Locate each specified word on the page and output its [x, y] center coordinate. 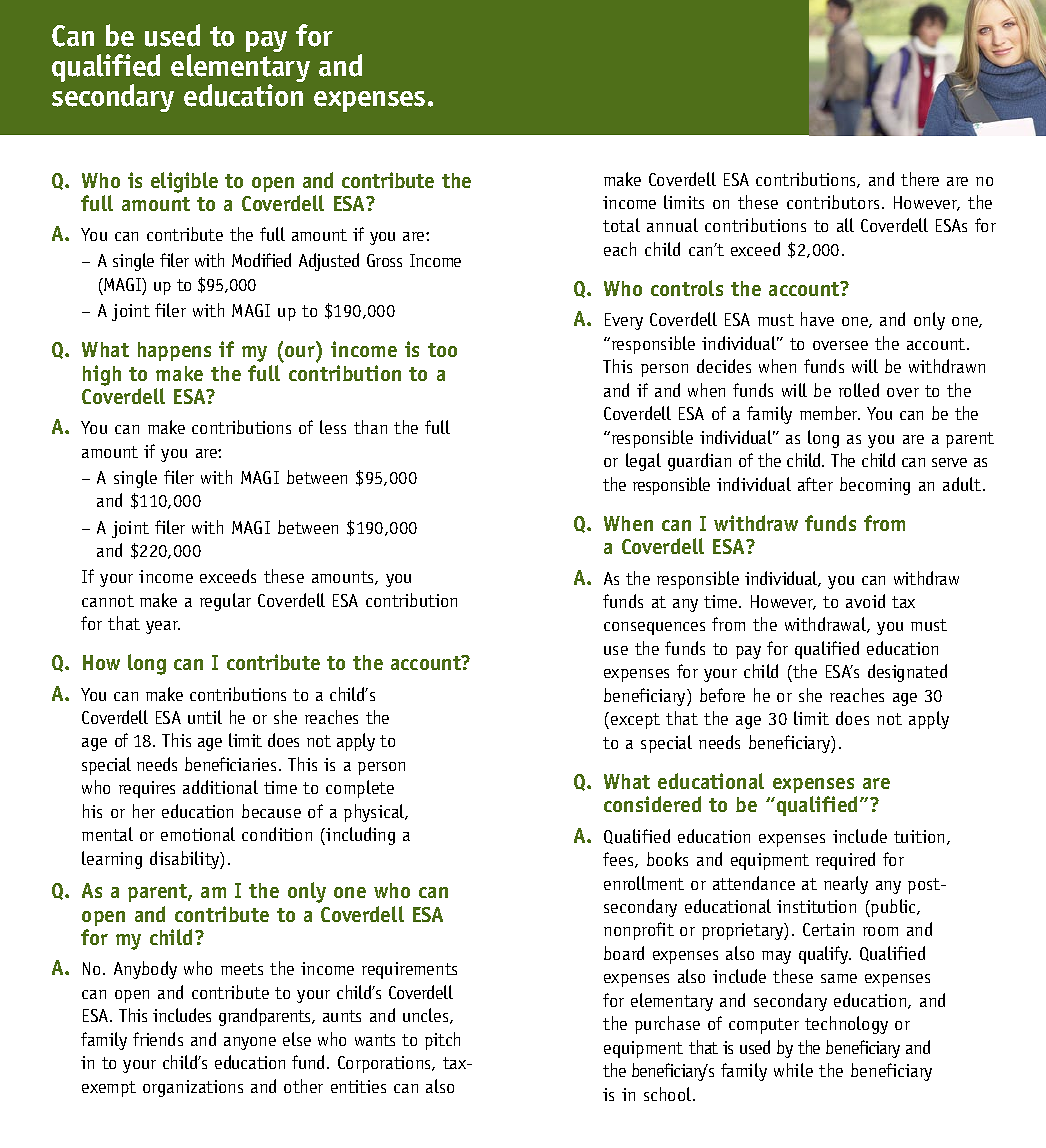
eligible [184, 182]
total [621, 225]
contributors [833, 202]
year [163, 627]
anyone [250, 1043]
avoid [865, 601]
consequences [654, 628]
